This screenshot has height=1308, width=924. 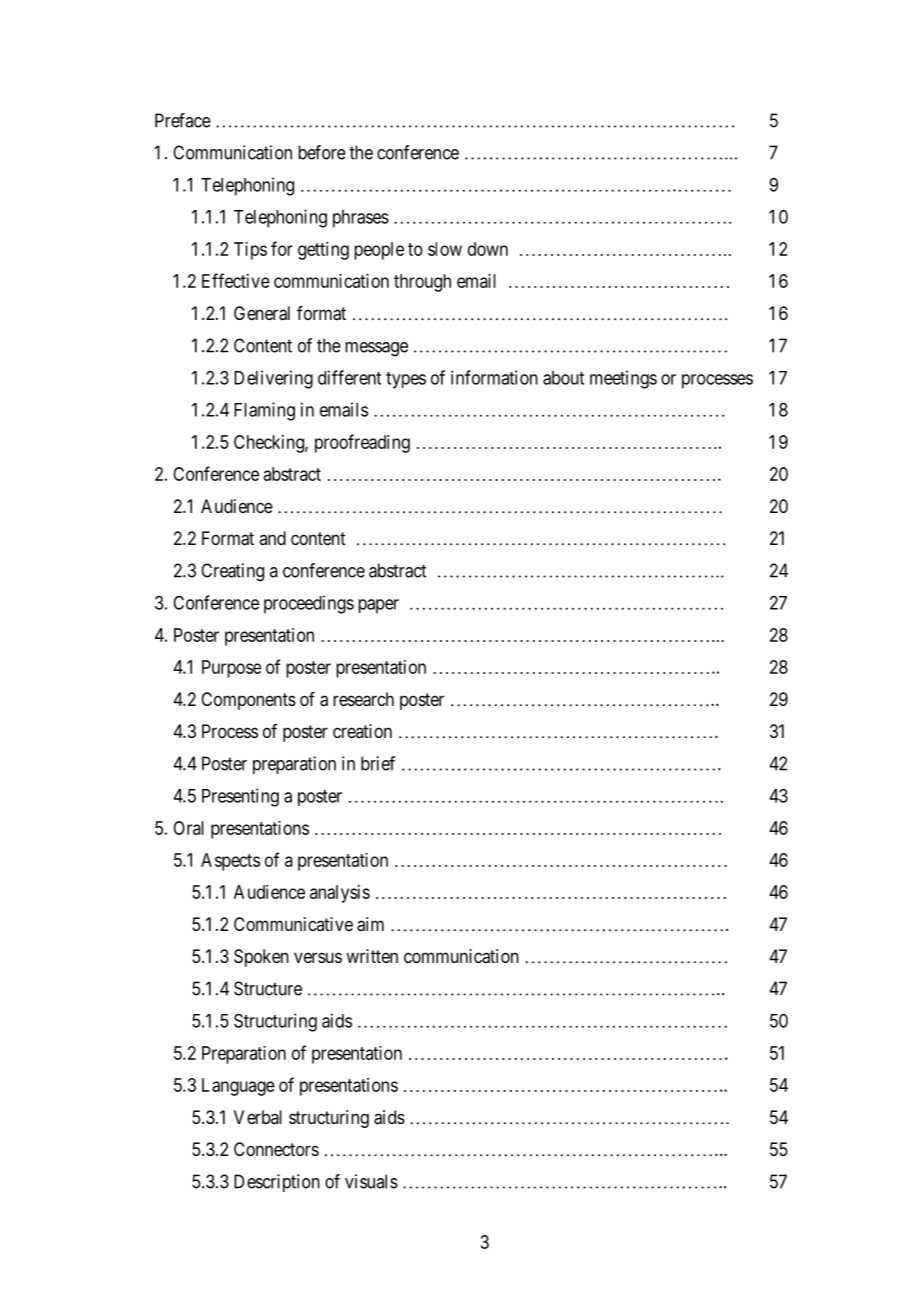 What do you see at coordinates (378, 606) in the screenshot?
I see `paper` at bounding box center [378, 606].
